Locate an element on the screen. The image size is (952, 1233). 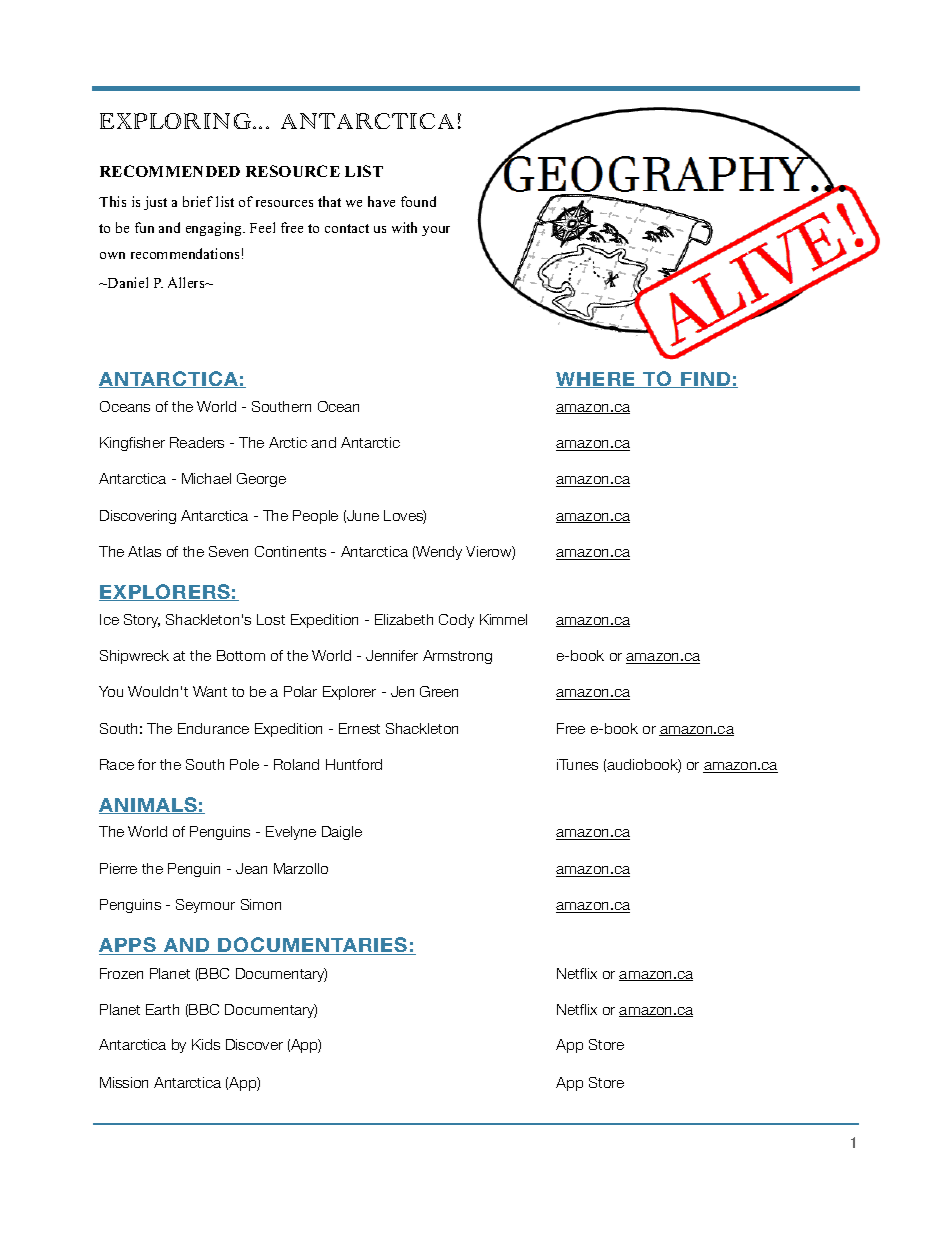
Kimmel is located at coordinates (503, 619).
